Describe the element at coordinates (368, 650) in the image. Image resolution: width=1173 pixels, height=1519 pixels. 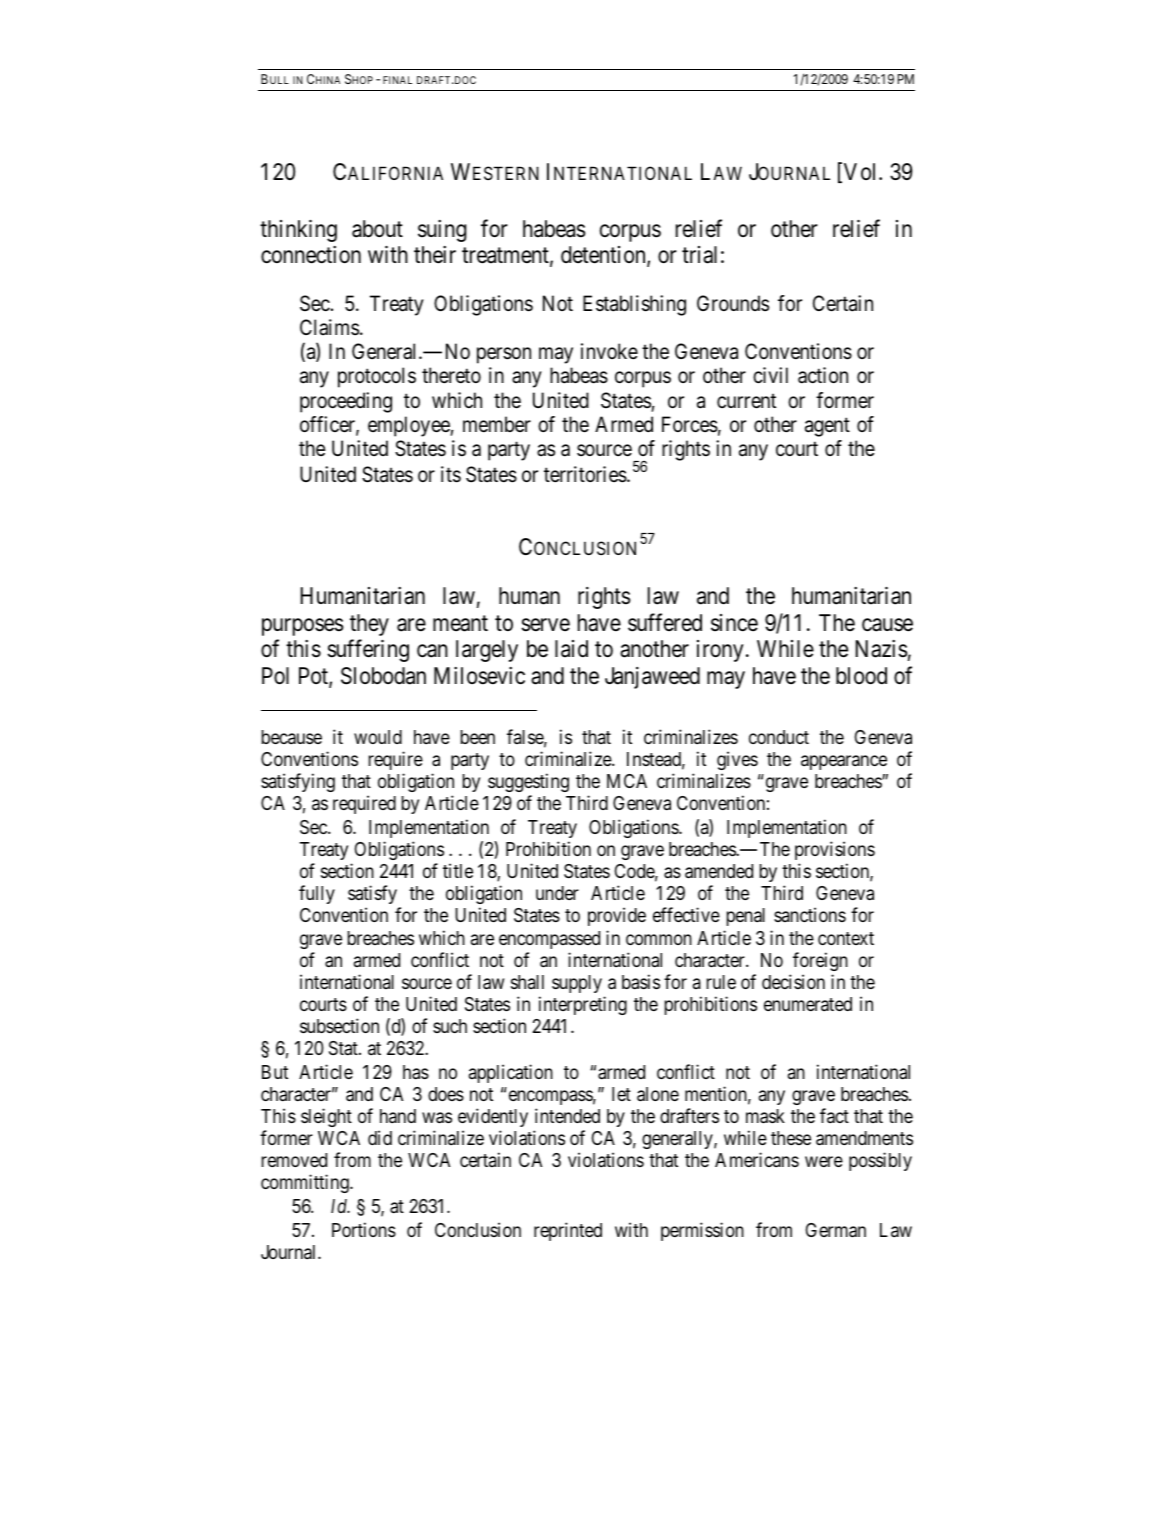
I see `suffering` at that location.
